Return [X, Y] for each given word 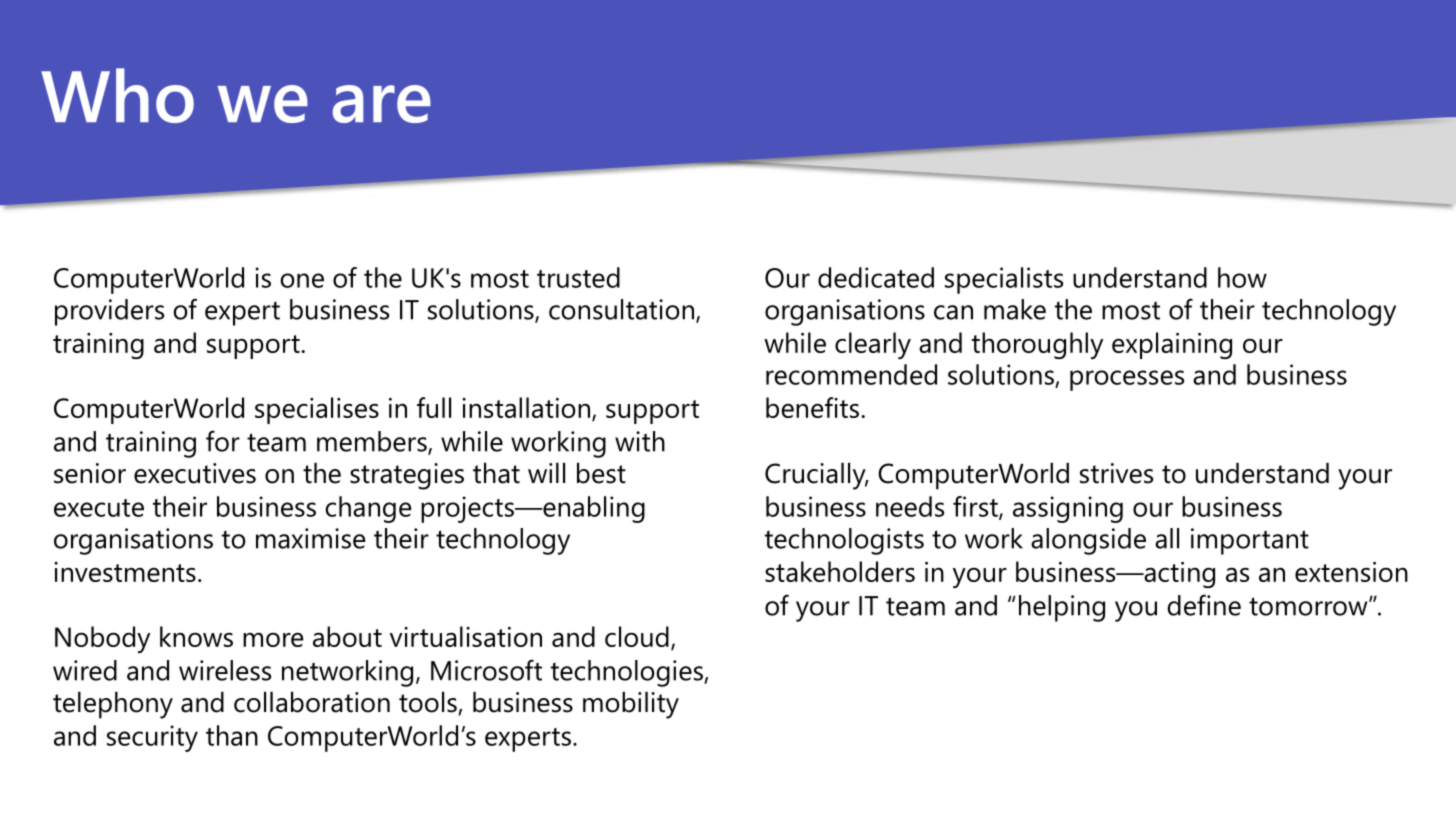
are [382, 104]
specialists [1004, 280]
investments [125, 572]
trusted [578, 277]
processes [1127, 380]
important [1250, 541]
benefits [814, 407]
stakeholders [840, 571]
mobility [631, 705]
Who [117, 95]
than [232, 735]
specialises [317, 410]
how [1242, 277]
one [302, 280]
